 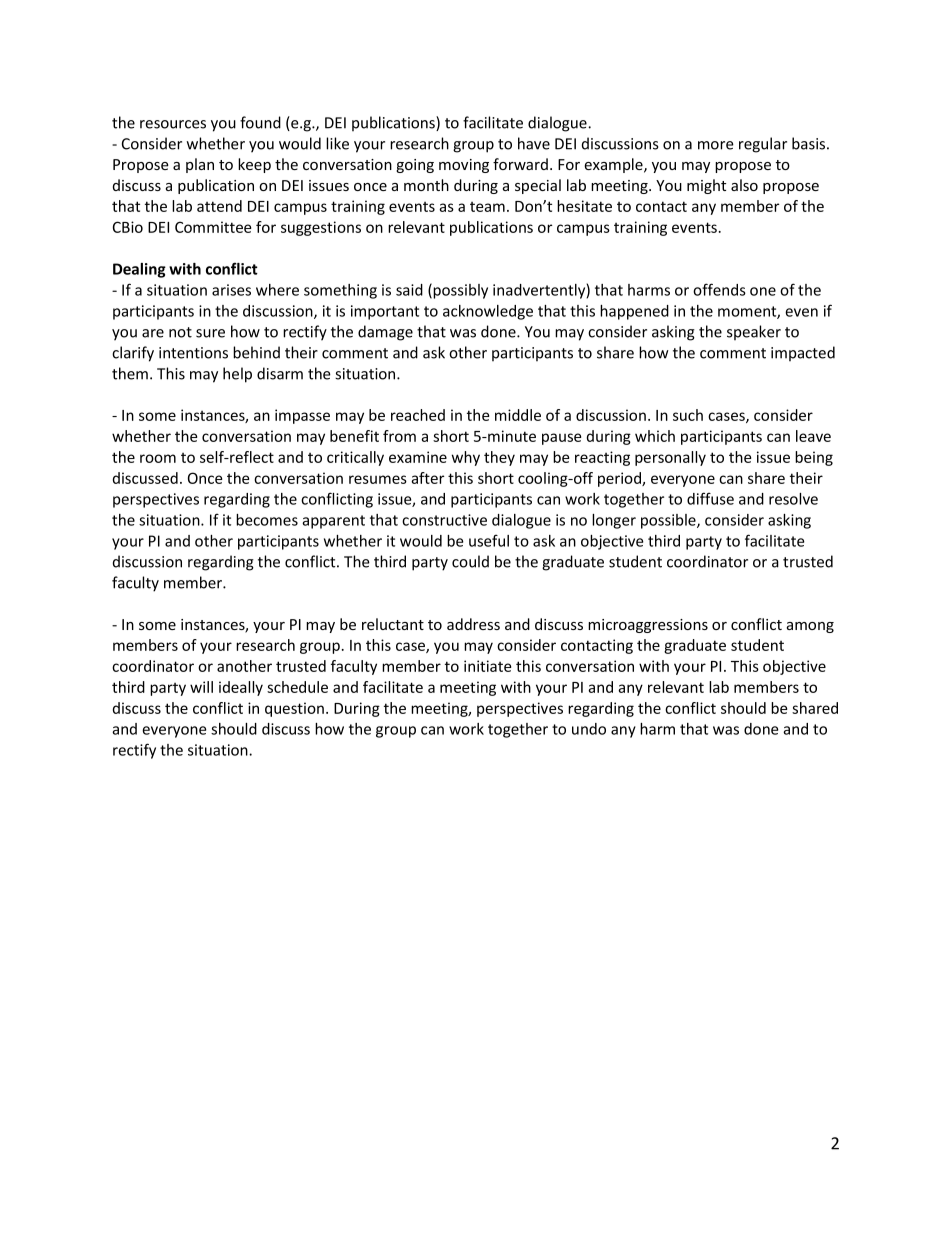 I want to click on will, so click(x=201, y=687).
